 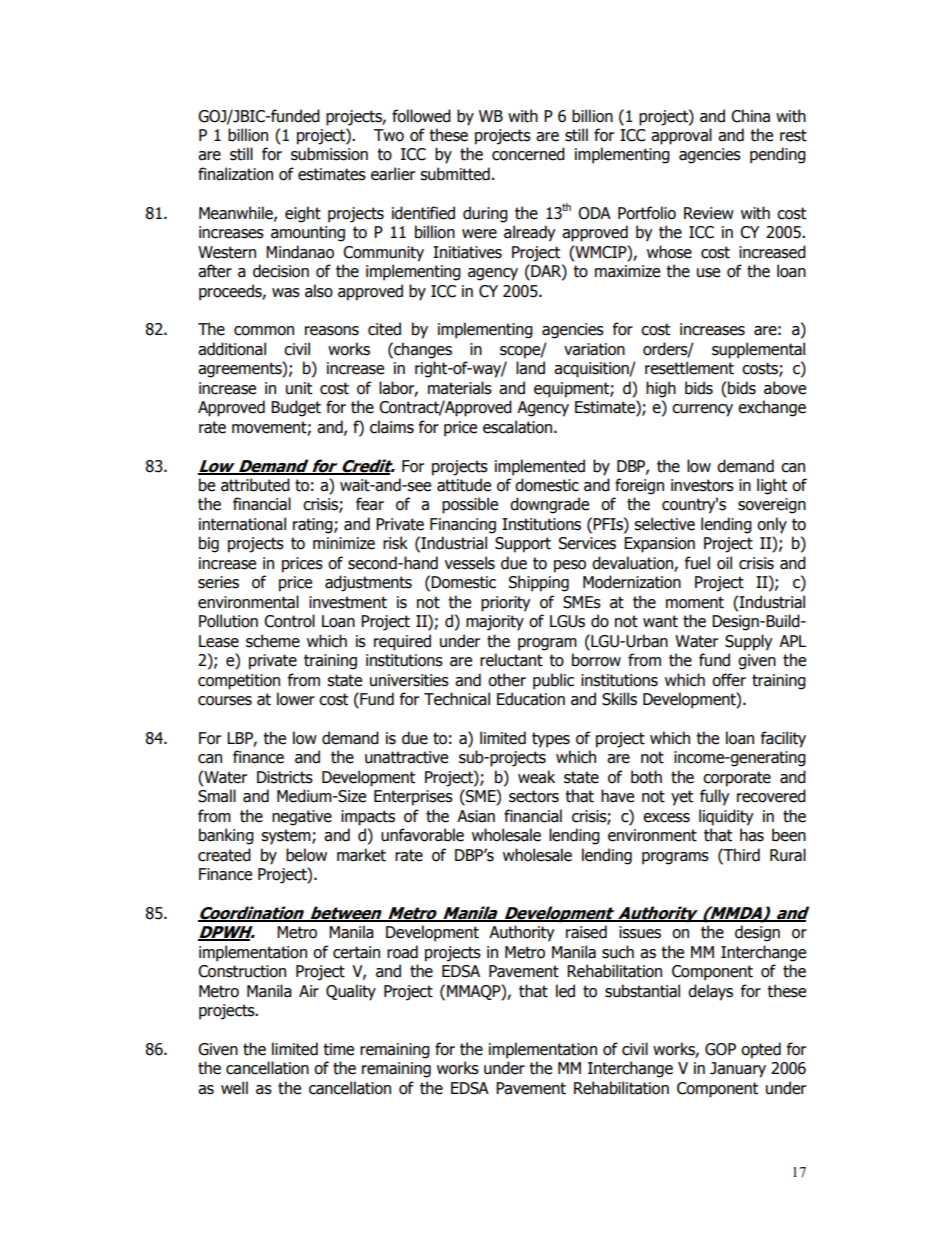 I want to click on weak, so click(x=536, y=777).
